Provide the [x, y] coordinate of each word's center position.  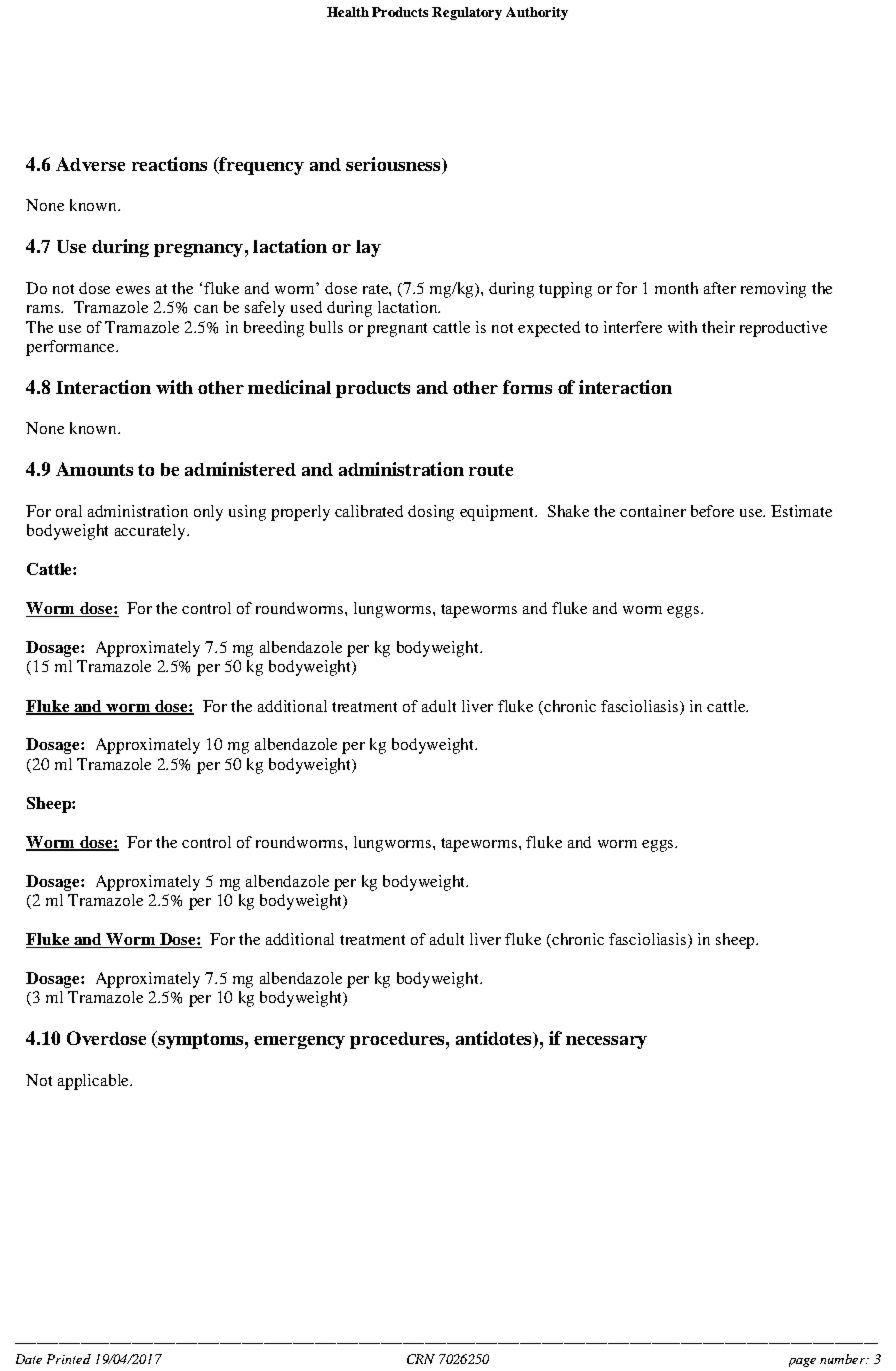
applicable [94, 1082]
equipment [498, 513]
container [653, 511]
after [720, 288]
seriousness [394, 164]
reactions [169, 164]
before [712, 511]
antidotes [495, 1039]
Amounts [94, 469]
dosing [431, 513]
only [208, 513]
